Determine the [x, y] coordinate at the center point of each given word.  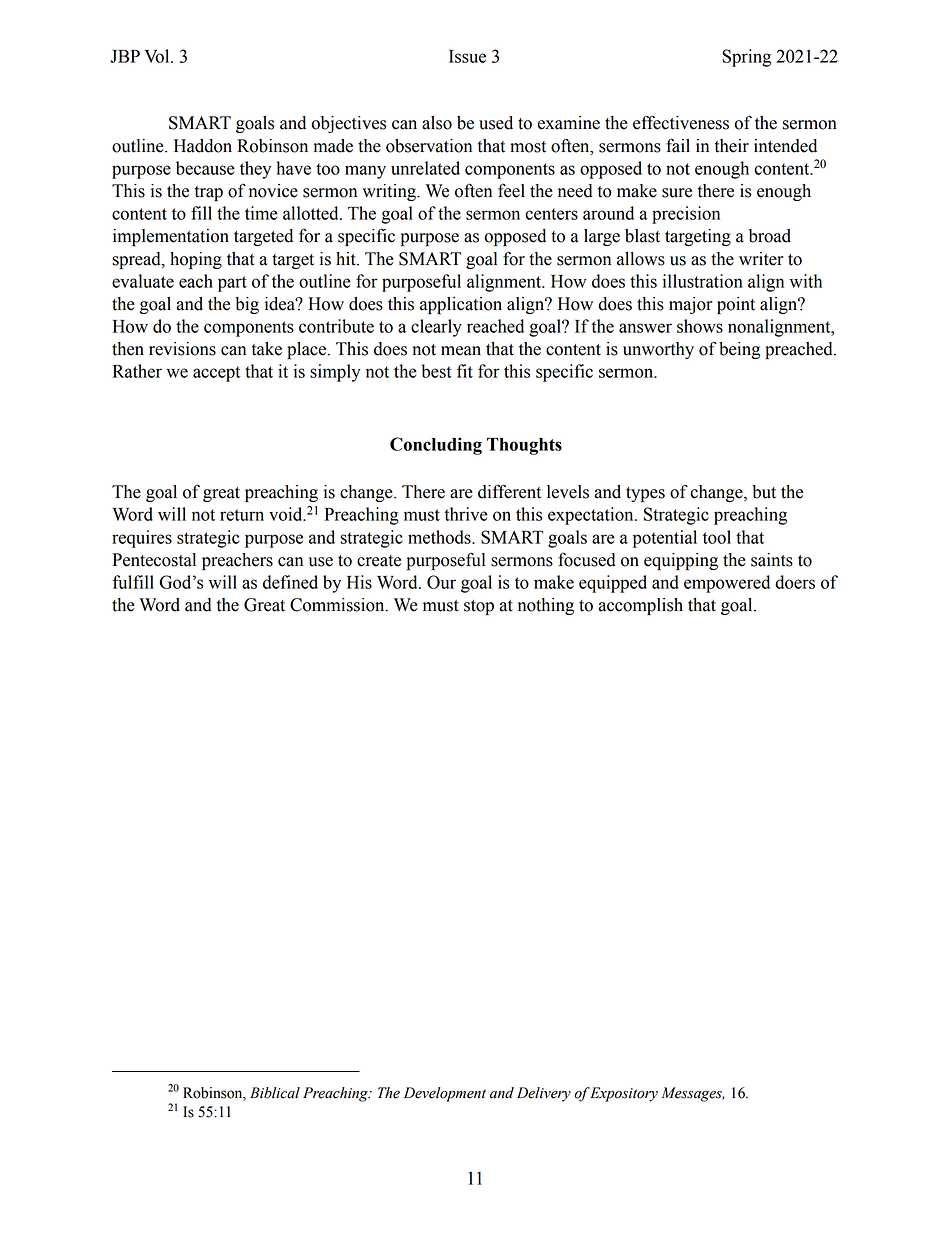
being [739, 350]
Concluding [436, 446]
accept [216, 374]
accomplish [641, 606]
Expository [623, 1094]
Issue [467, 56]
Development [445, 1094]
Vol [158, 56]
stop [479, 607]
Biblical [275, 1093]
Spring [746, 58]
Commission [338, 605]
